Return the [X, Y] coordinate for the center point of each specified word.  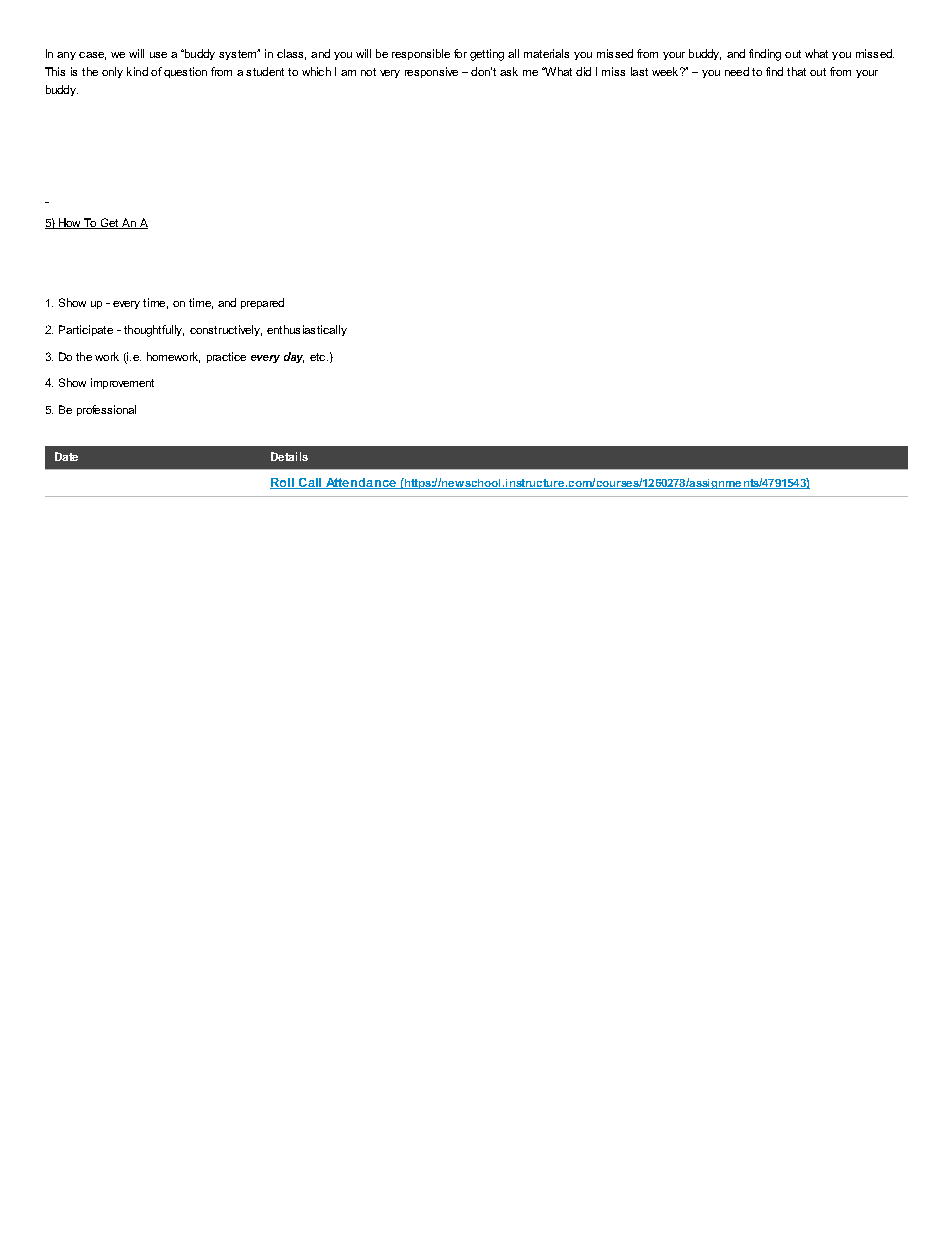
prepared [262, 303]
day [294, 357]
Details [289, 456]
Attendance [361, 483]
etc [319, 357]
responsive [431, 72]
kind [137, 71]
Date [66, 456]
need [737, 71]
